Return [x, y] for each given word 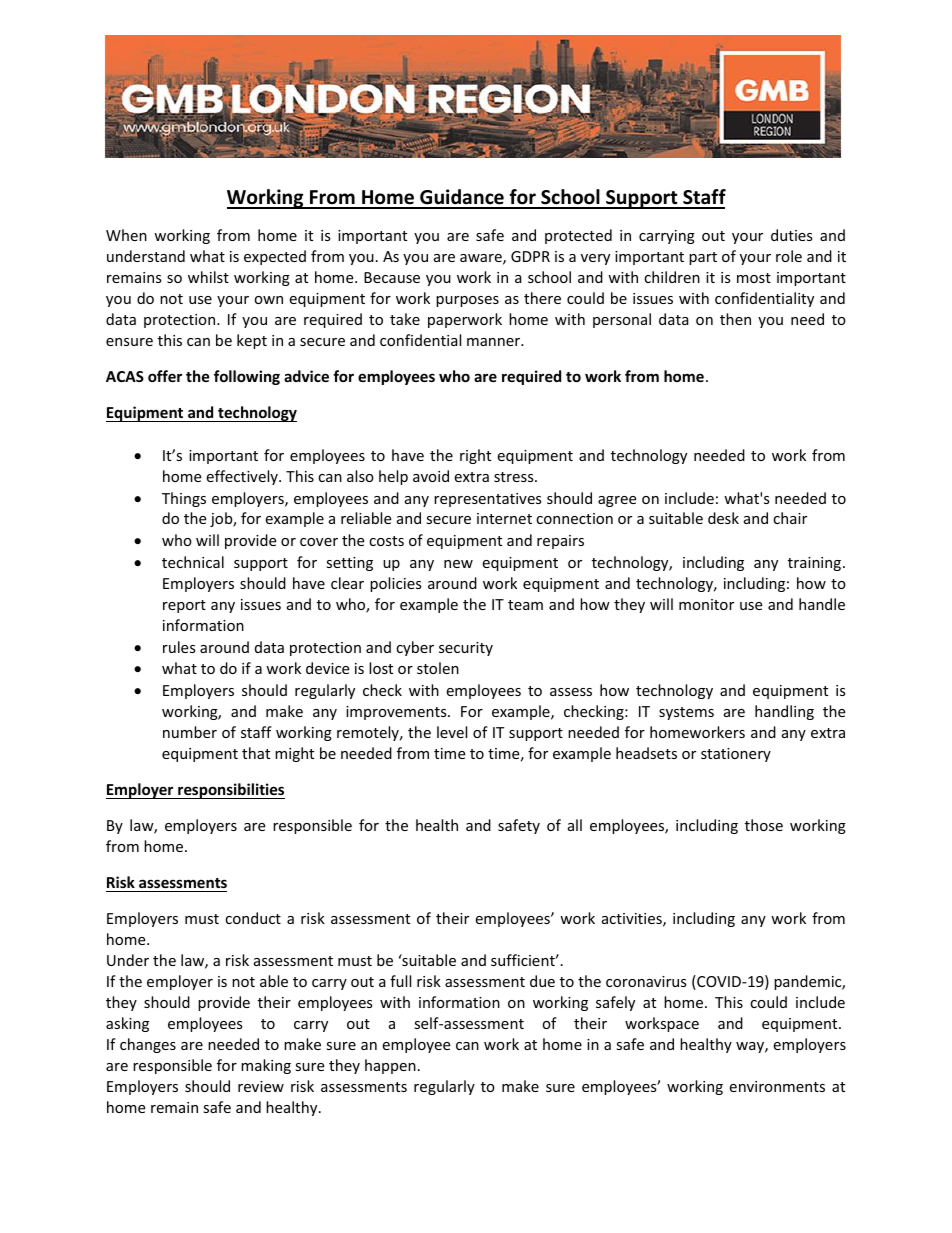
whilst [208, 277]
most [754, 278]
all [575, 825]
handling [784, 712]
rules [179, 647]
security [466, 649]
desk [723, 518]
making [266, 1066]
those [764, 825]
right [475, 456]
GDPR [530, 256]
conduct [253, 918]
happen [390, 1066]
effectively [243, 477]
